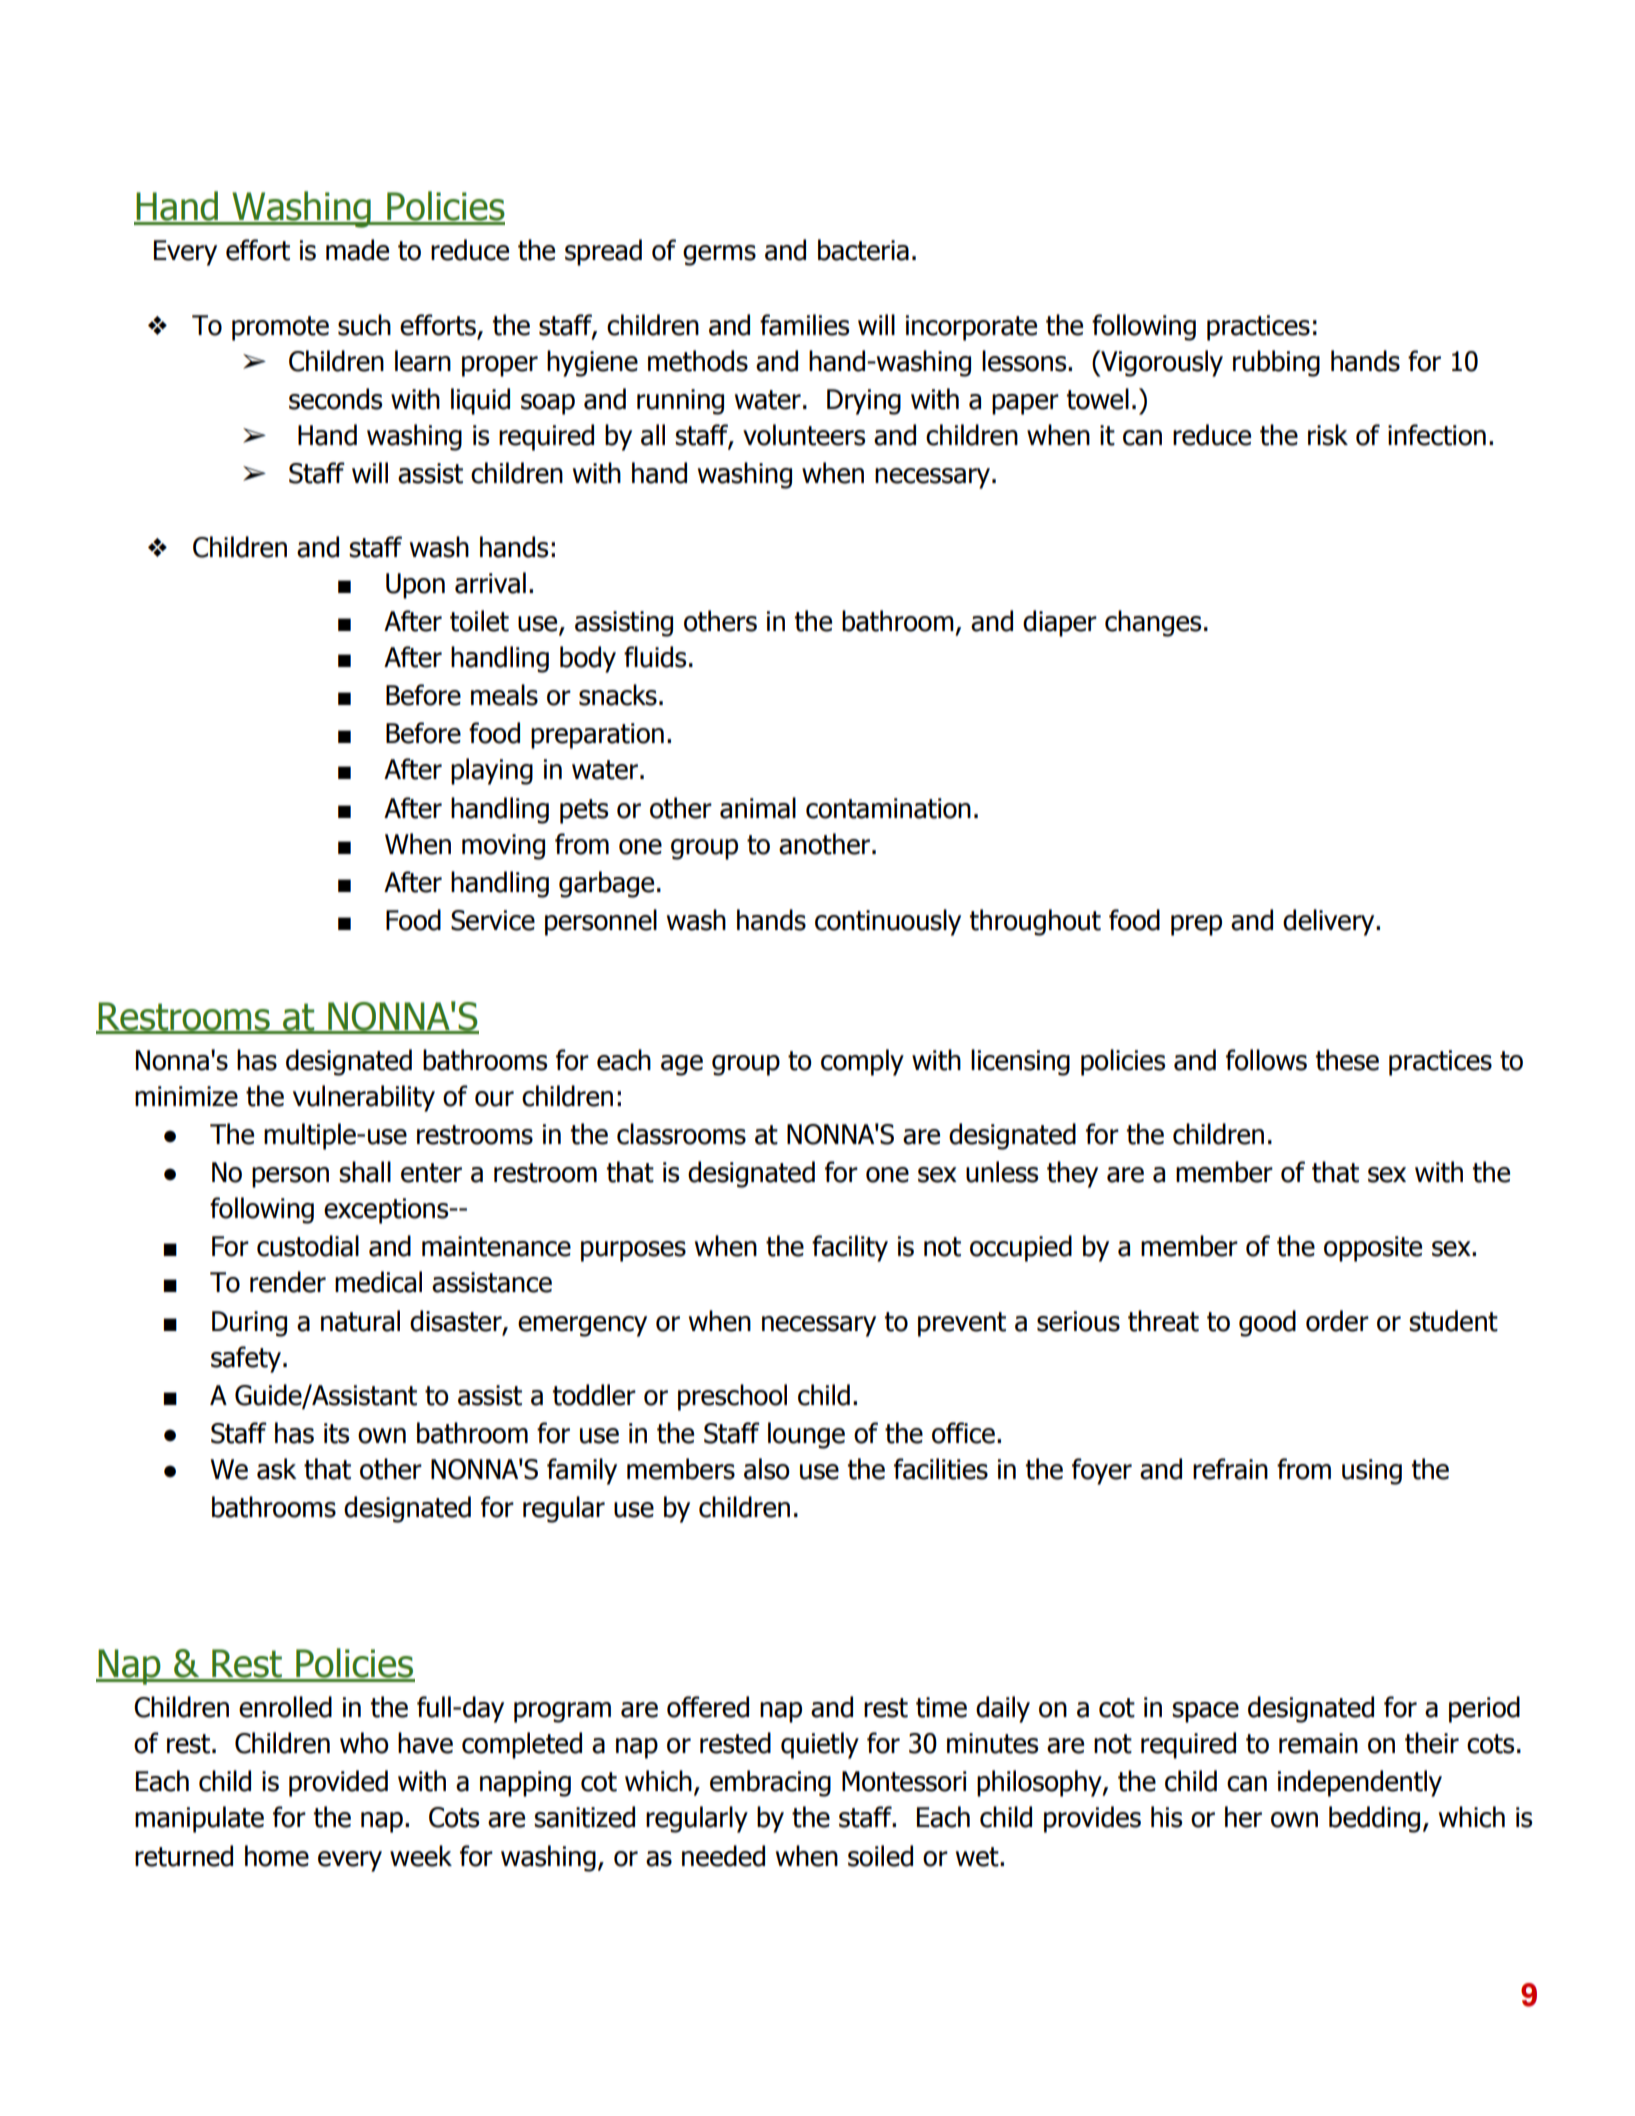 This page has height=2116, width=1635. What do you see at coordinates (1330, 922) in the page?
I see `delivery` at bounding box center [1330, 922].
